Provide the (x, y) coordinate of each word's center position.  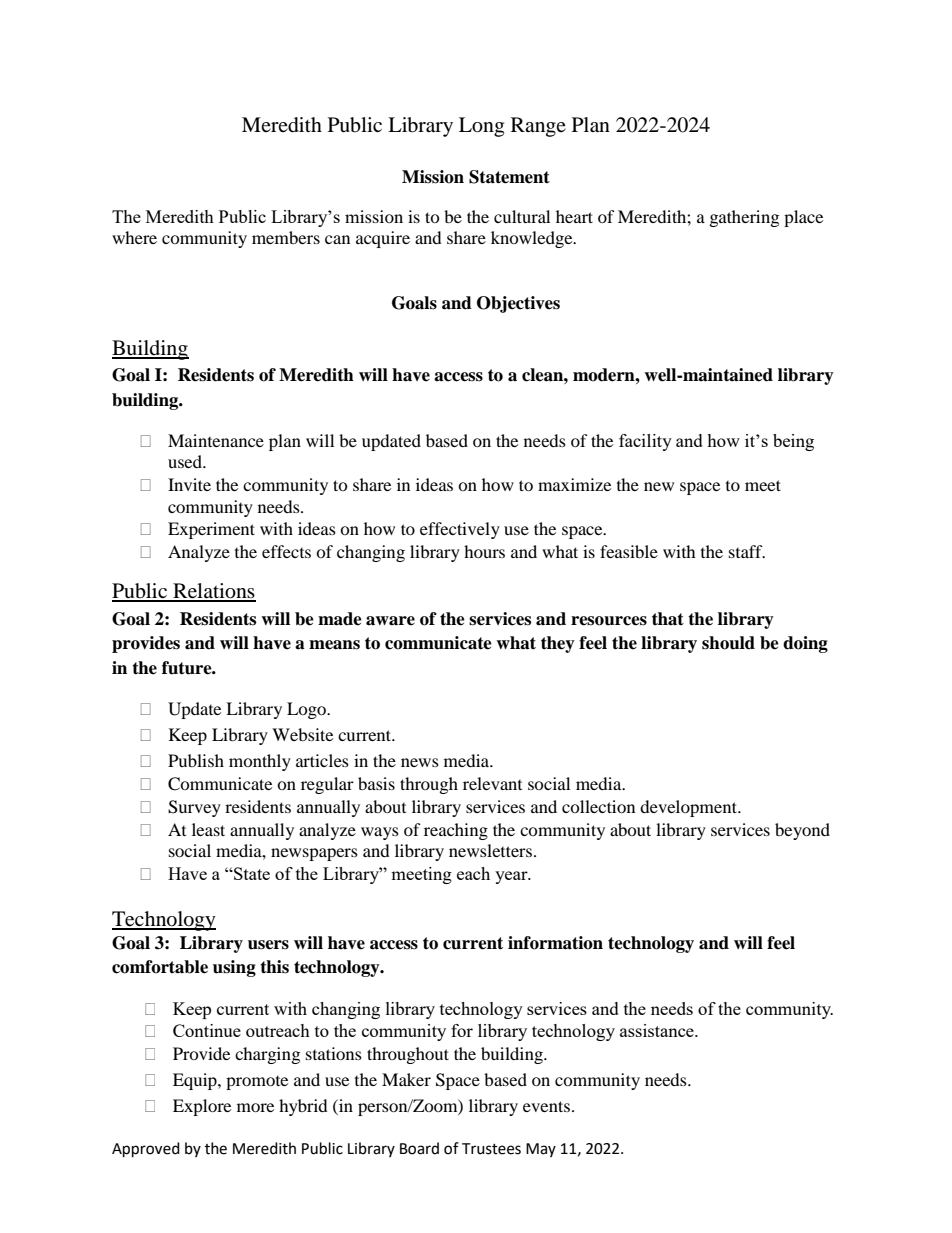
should (728, 643)
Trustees (491, 1149)
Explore (202, 1107)
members (286, 237)
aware (390, 621)
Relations (213, 592)
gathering (744, 218)
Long (481, 127)
